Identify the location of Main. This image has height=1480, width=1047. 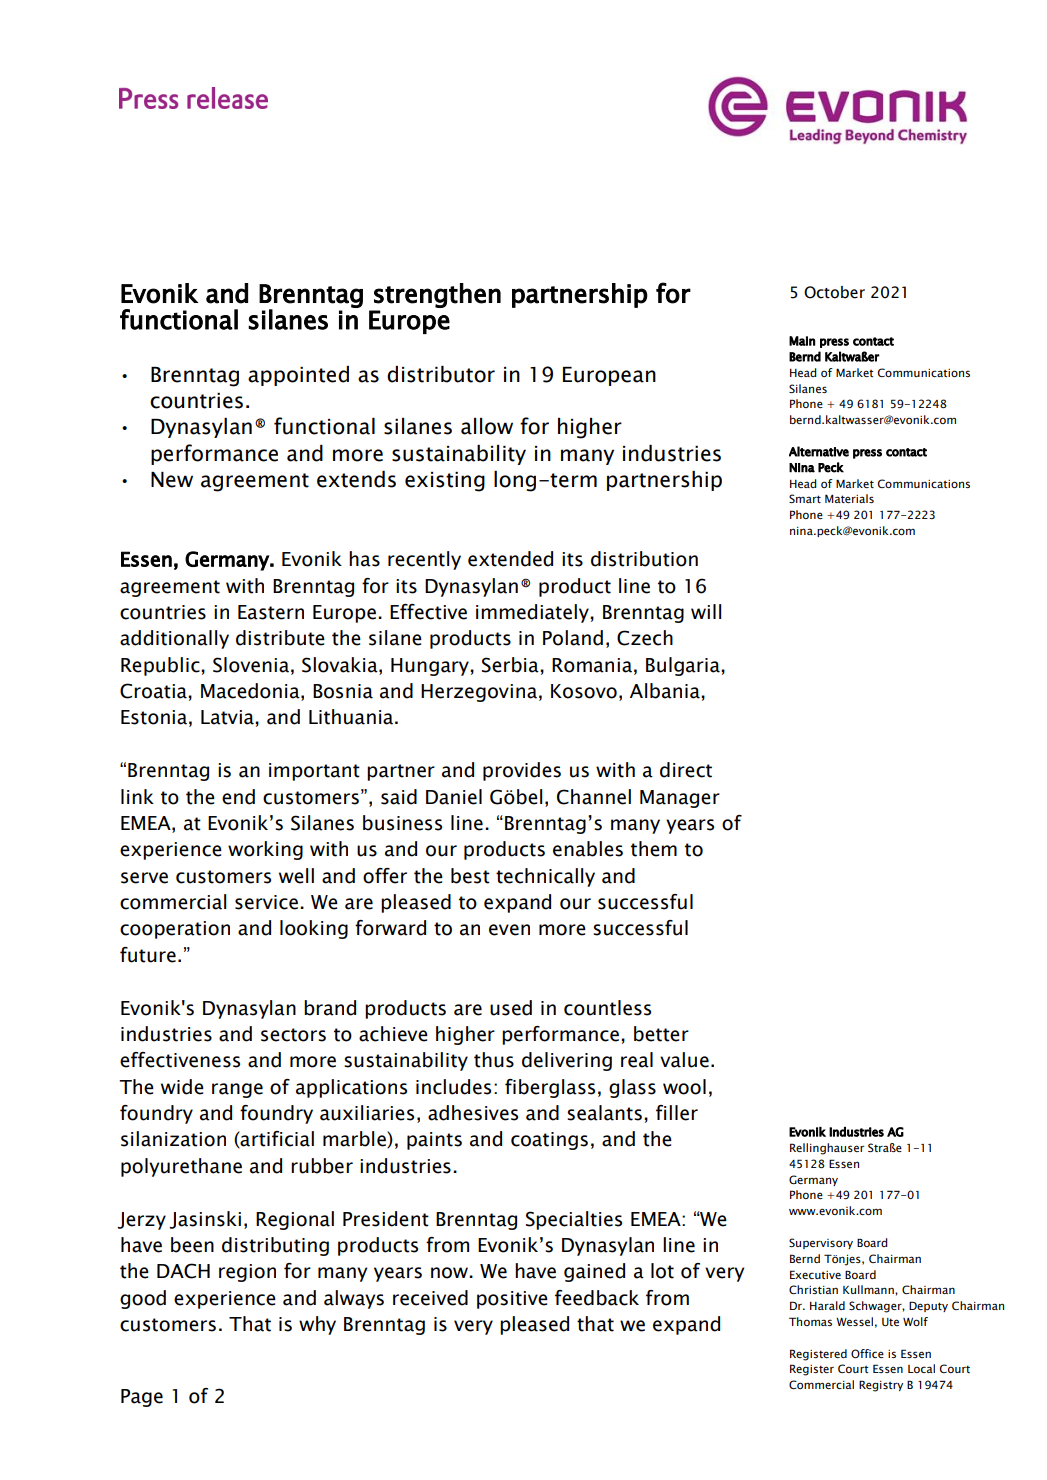
(802, 341).
